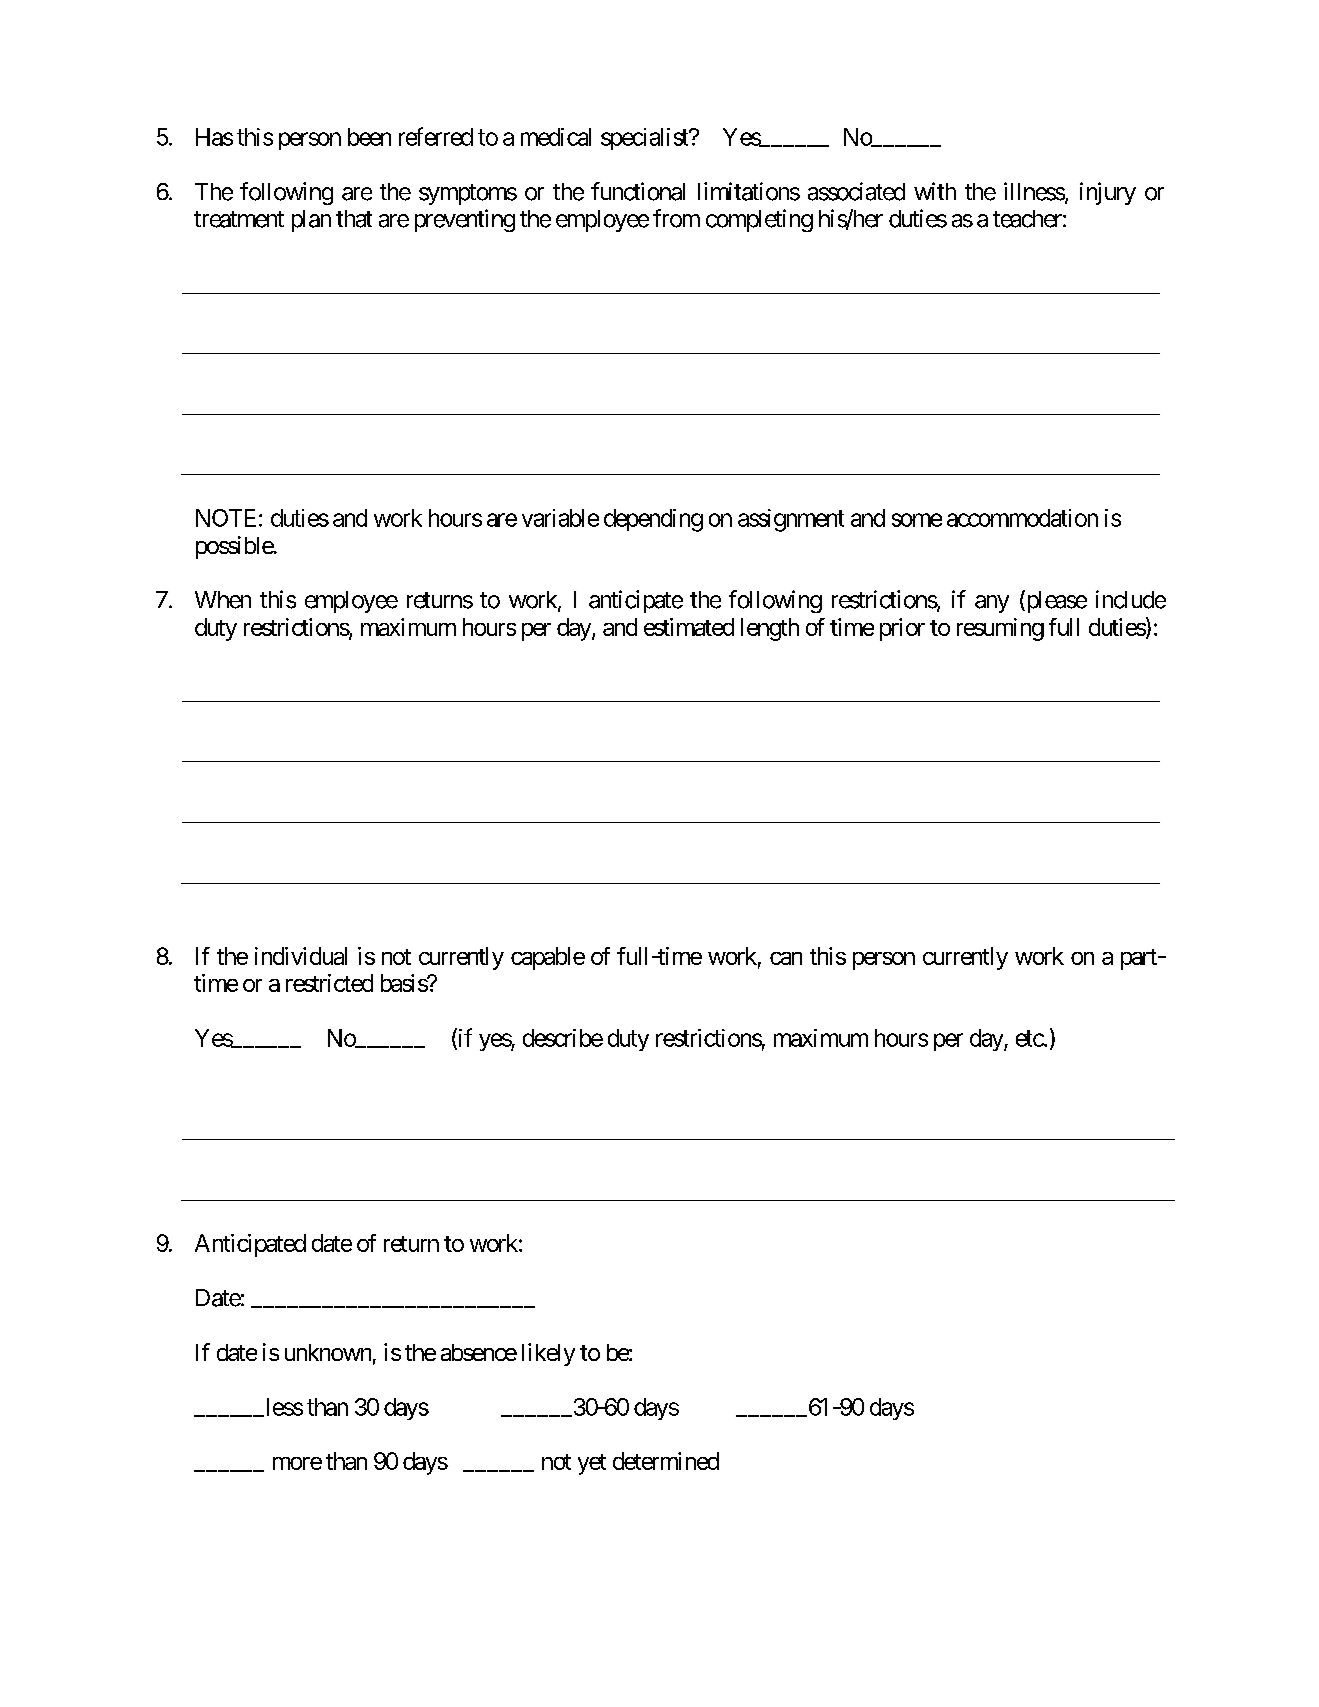  I want to click on determined, so click(666, 1461).
